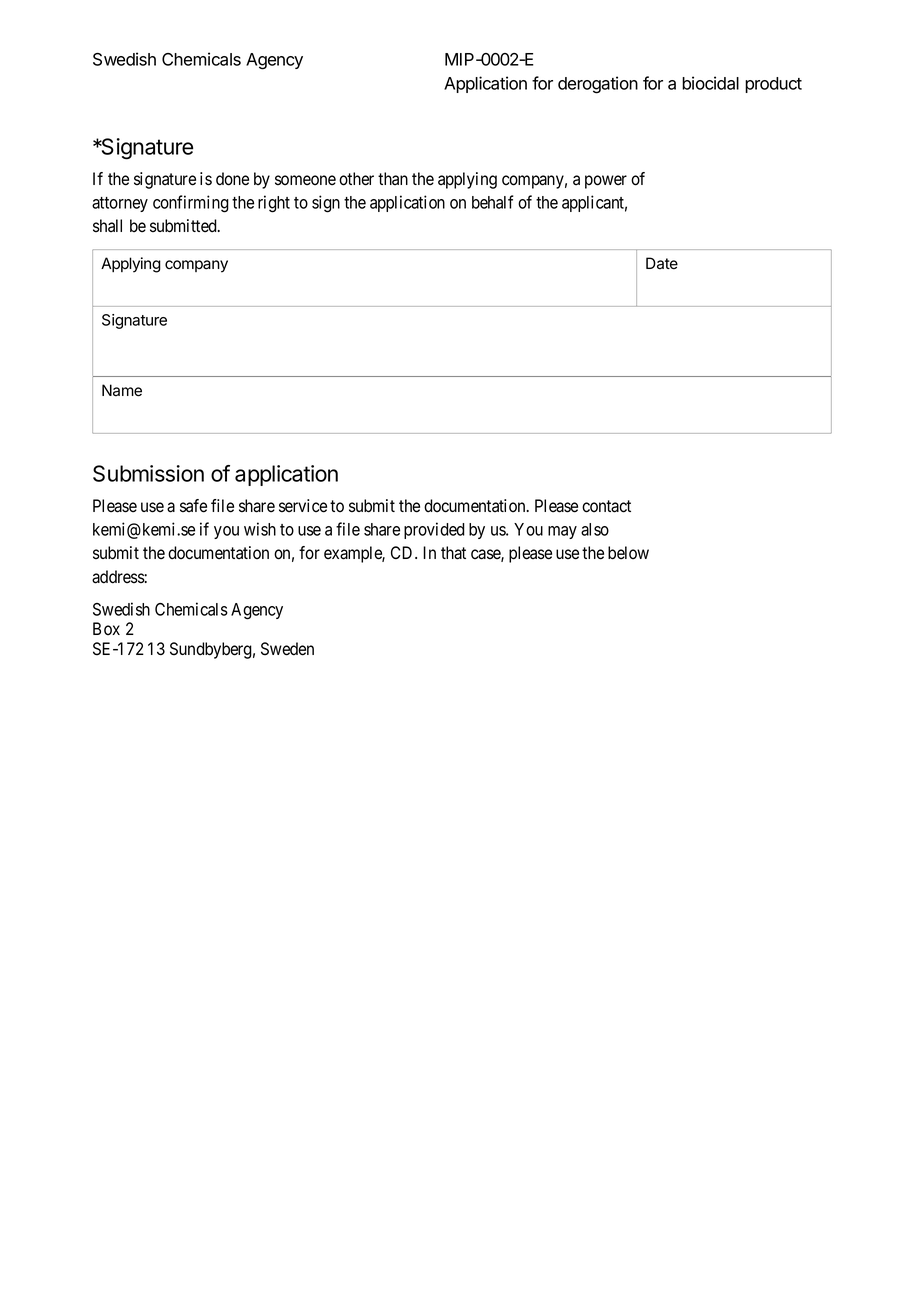 This document has height=1308, width=924. What do you see at coordinates (662, 263) in the document?
I see `Date` at bounding box center [662, 263].
